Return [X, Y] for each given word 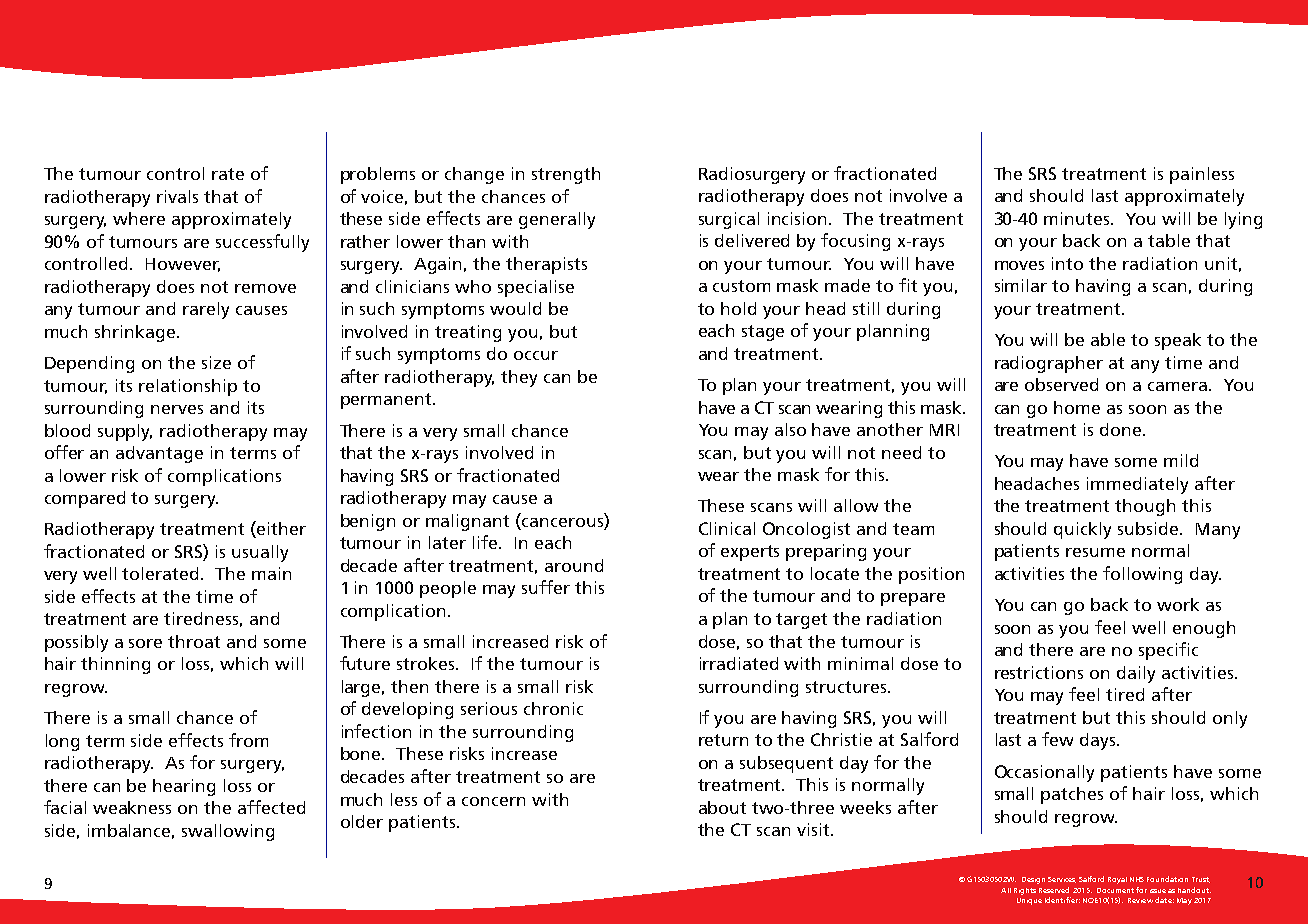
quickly [1082, 530]
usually [260, 553]
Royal [1117, 880]
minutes [1078, 218]
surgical [729, 220]
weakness [132, 807]
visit [814, 829]
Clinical [727, 528]
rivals [177, 196]
